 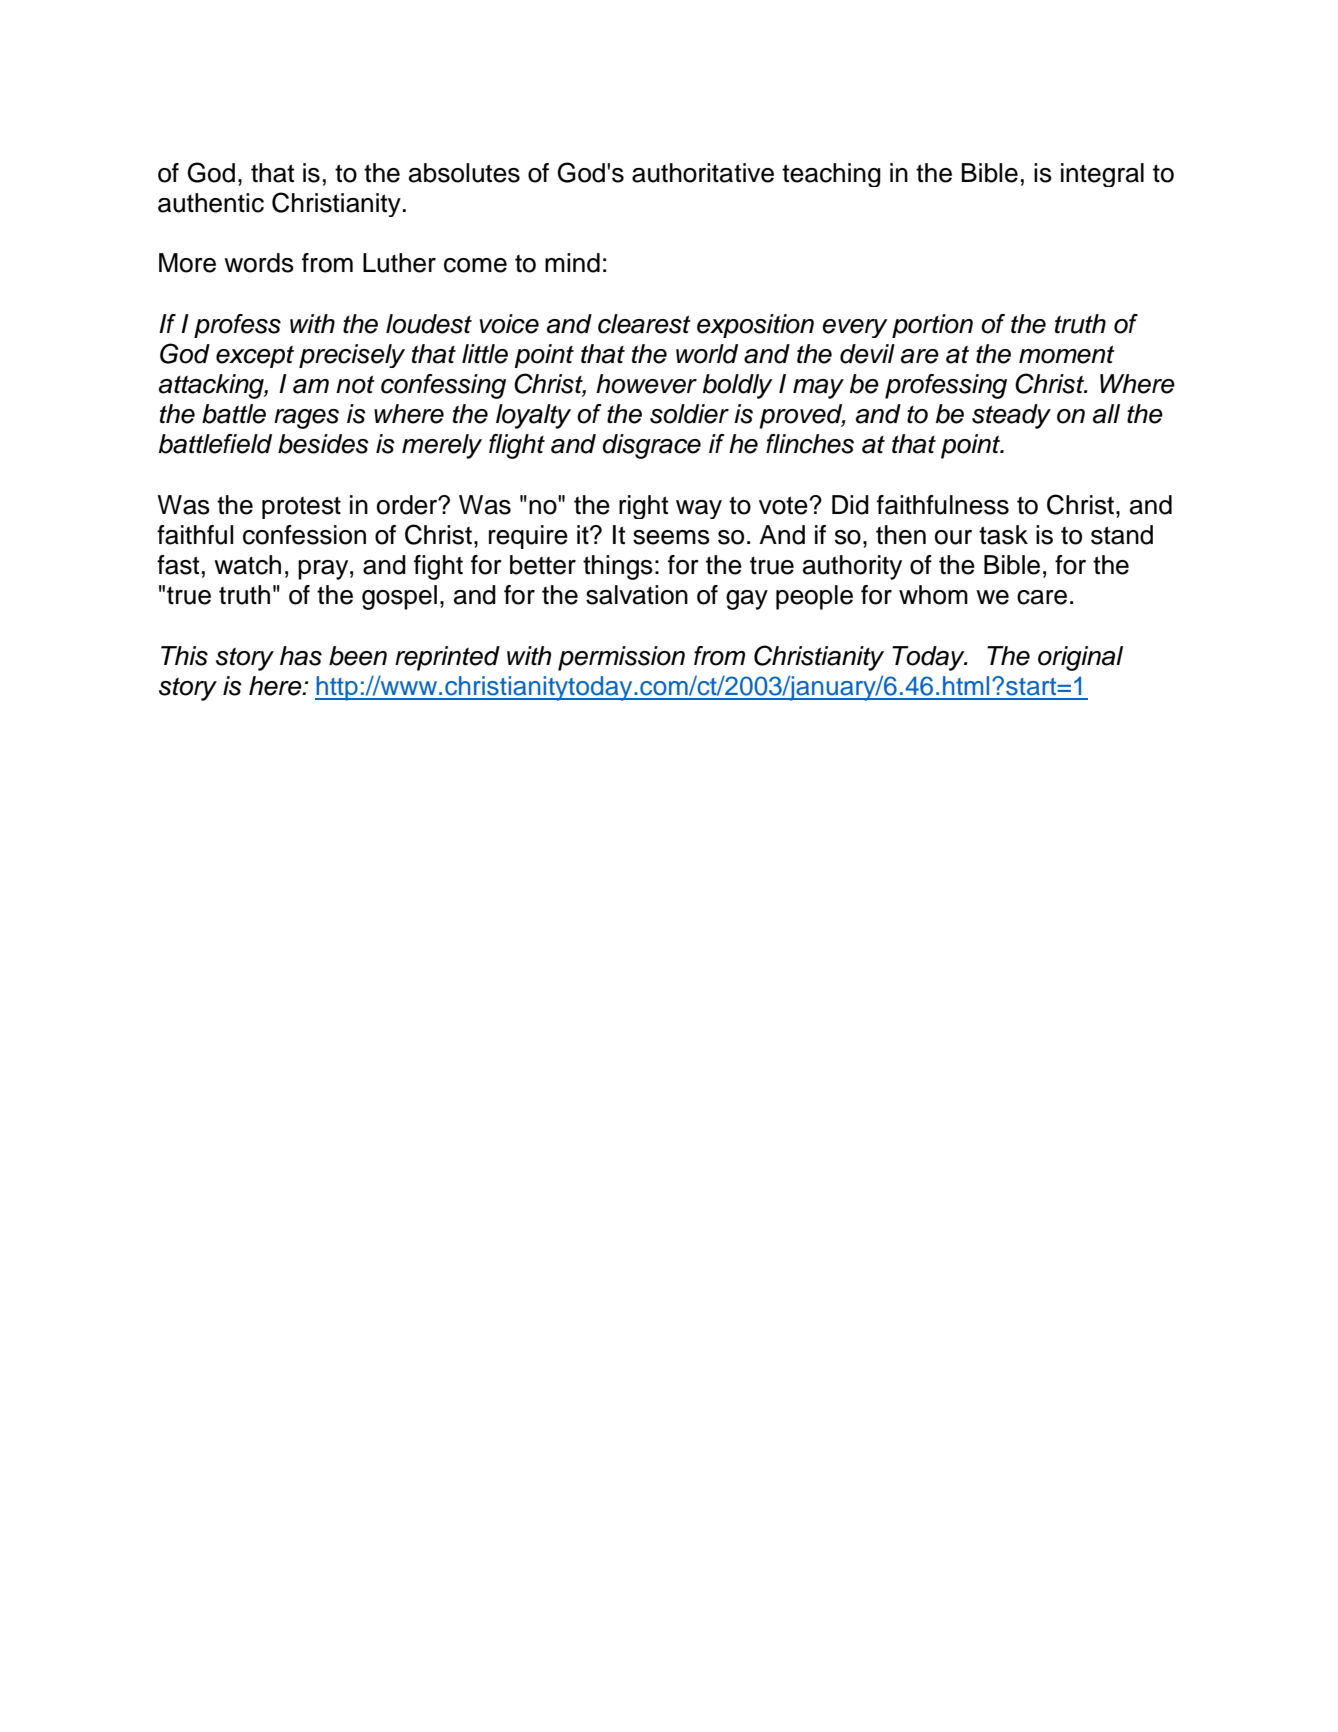 I want to click on steady, so click(x=1011, y=416).
